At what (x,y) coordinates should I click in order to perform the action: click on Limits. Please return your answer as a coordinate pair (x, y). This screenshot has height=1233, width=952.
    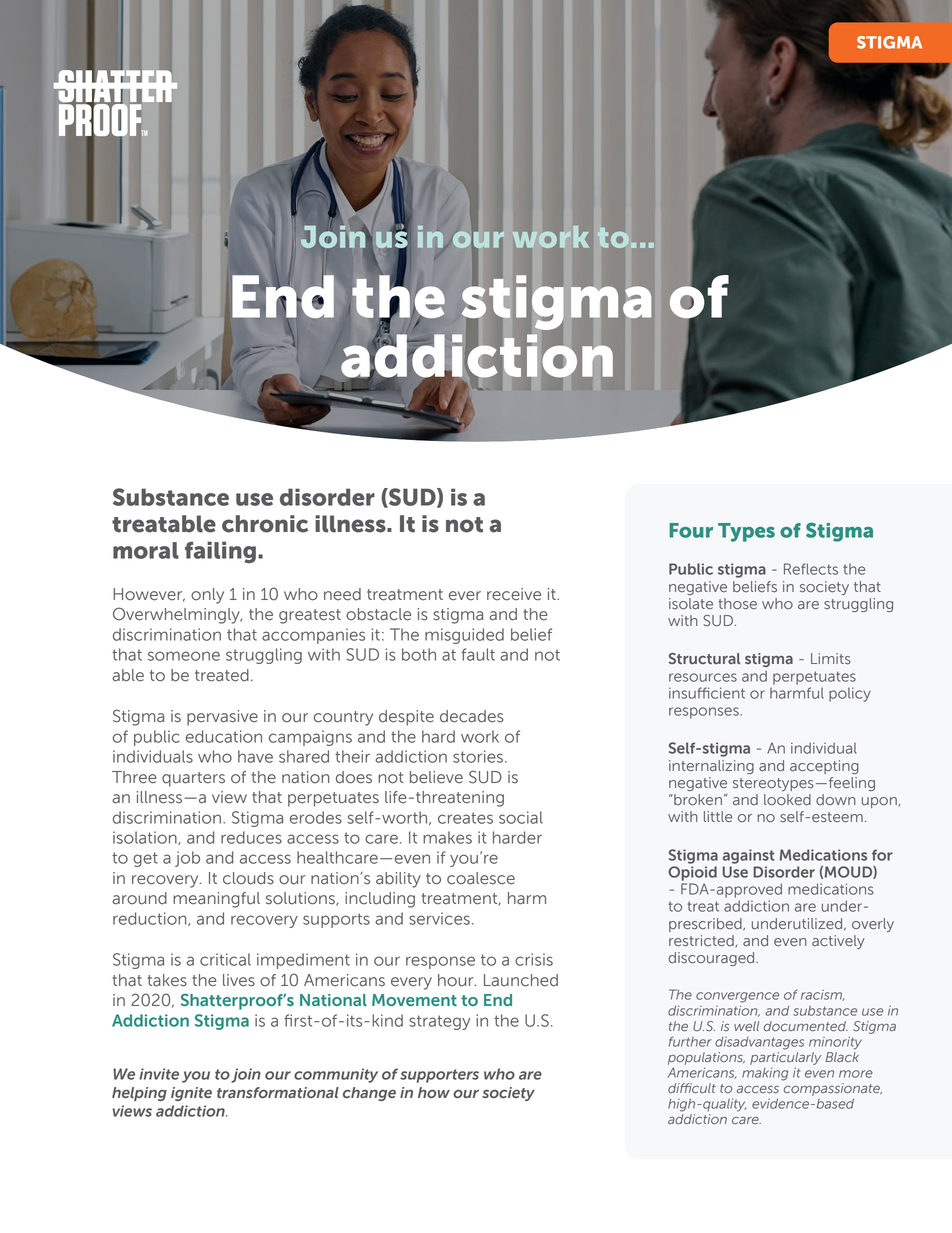
    Looking at the image, I should click on (831, 659).
